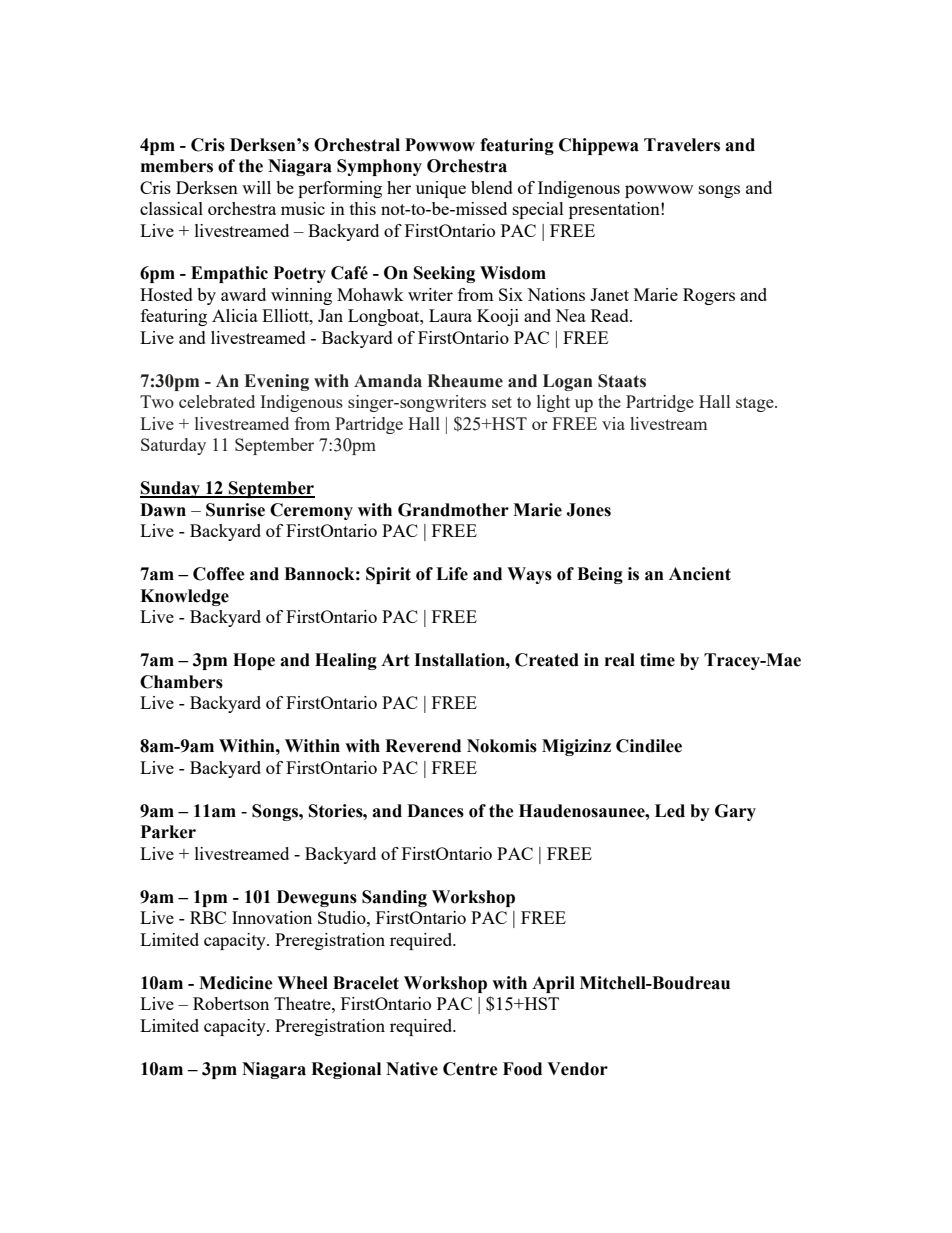  I want to click on will, so click(256, 187).
